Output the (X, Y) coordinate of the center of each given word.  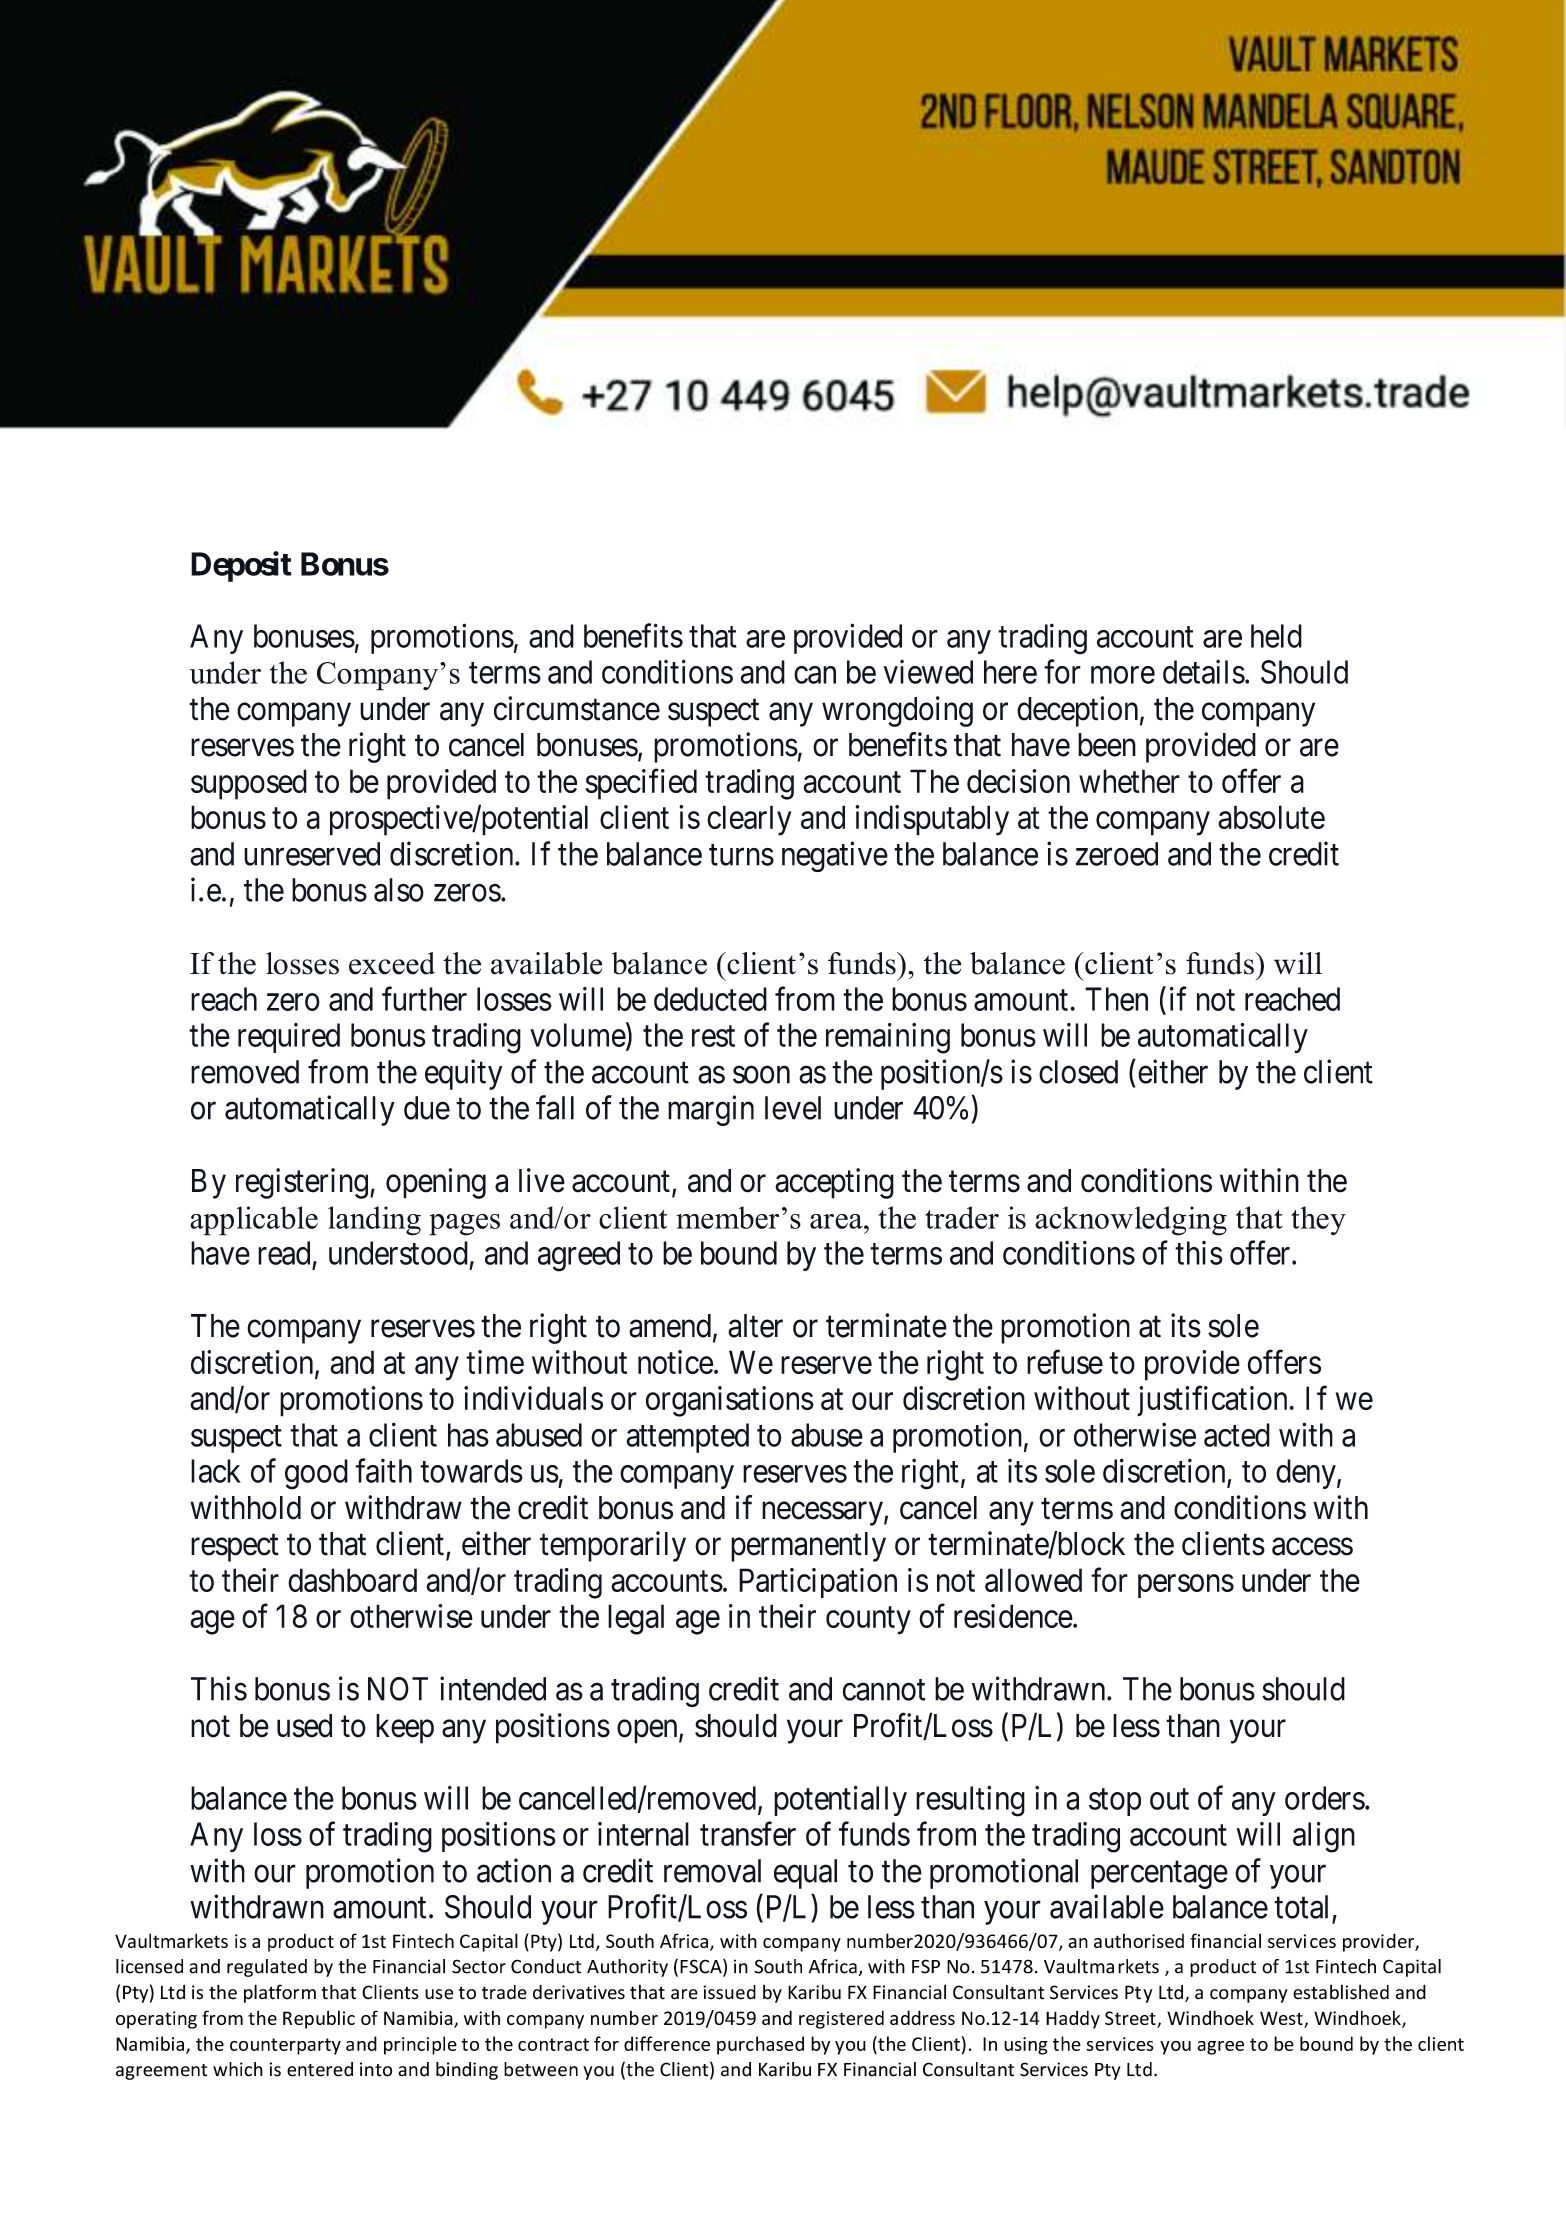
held (1276, 636)
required (289, 1038)
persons (1186, 1586)
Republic (319, 2019)
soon (761, 1075)
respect (235, 1548)
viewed (928, 672)
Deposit (241, 566)
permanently (808, 1547)
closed (1078, 1072)
